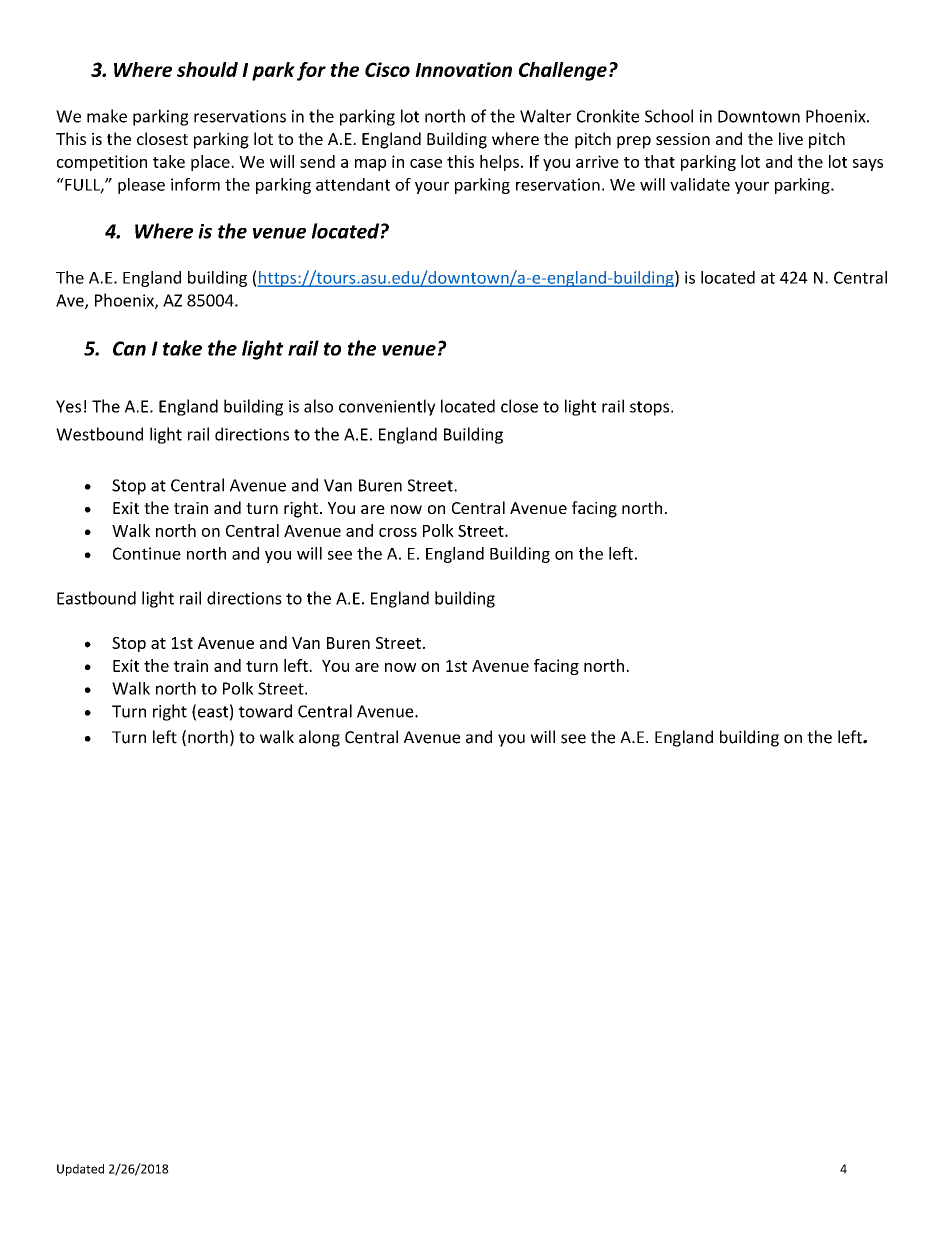 This image has height=1233, width=952. What do you see at coordinates (791, 138) in the image?
I see `live` at bounding box center [791, 138].
